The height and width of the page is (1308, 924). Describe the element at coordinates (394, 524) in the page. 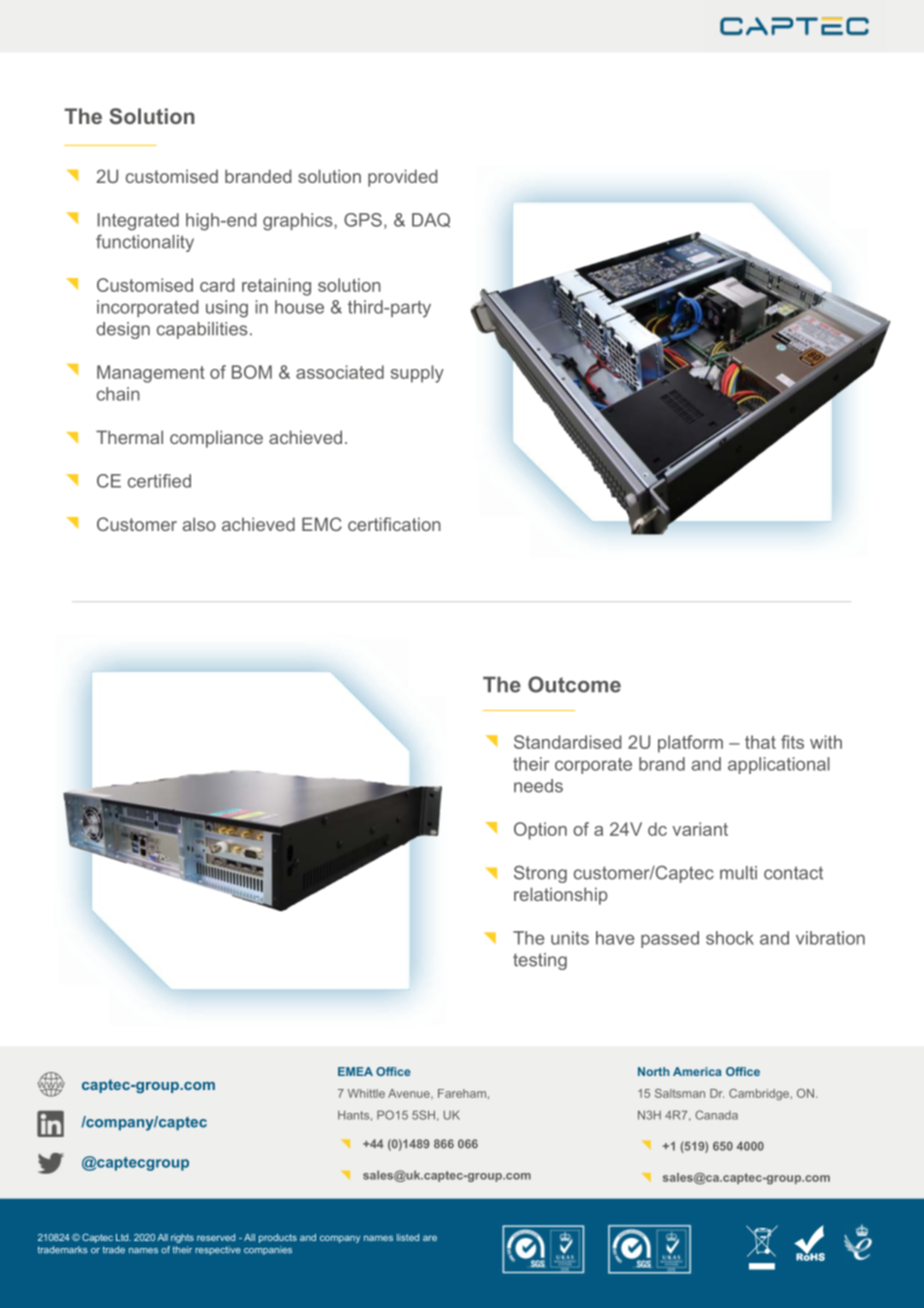

I see `certification` at that location.
